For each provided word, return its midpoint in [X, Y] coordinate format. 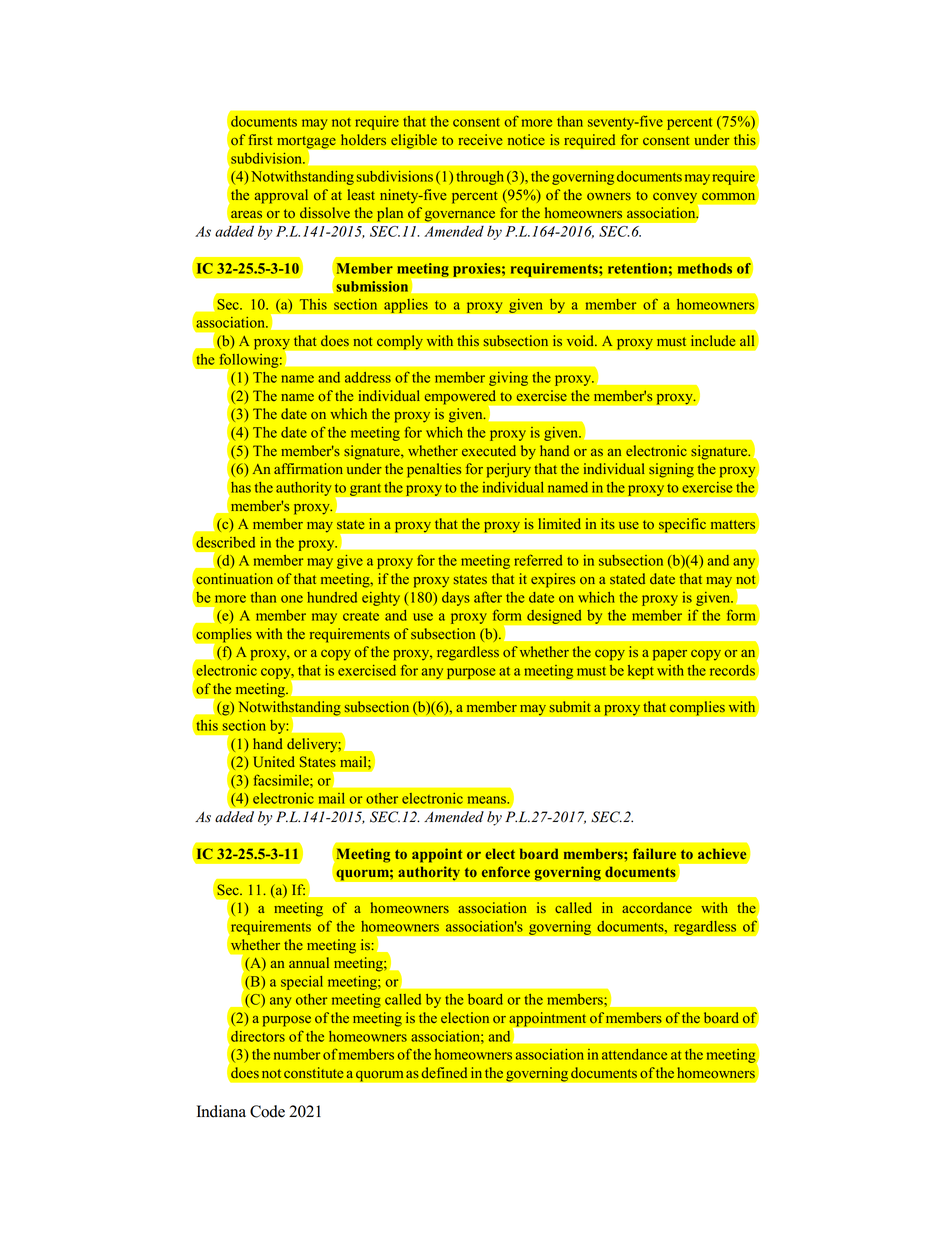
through [480, 178]
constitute [313, 1073]
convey [676, 199]
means [488, 800]
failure [654, 853]
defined [444, 1072]
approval [281, 196]
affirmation [308, 469]
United [274, 762]
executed [489, 450]
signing [671, 470]
